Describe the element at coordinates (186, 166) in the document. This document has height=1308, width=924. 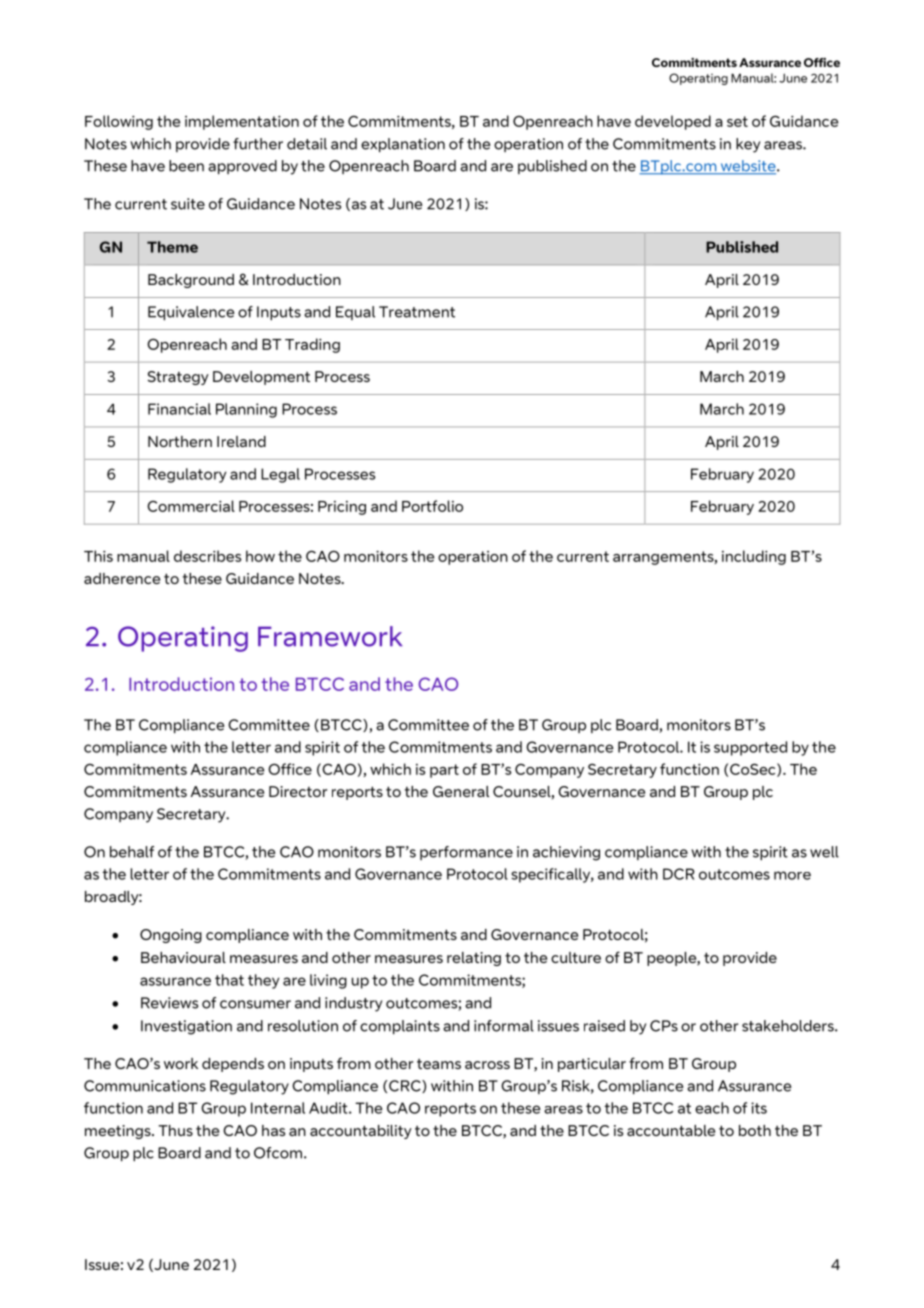
I see `been` at that location.
